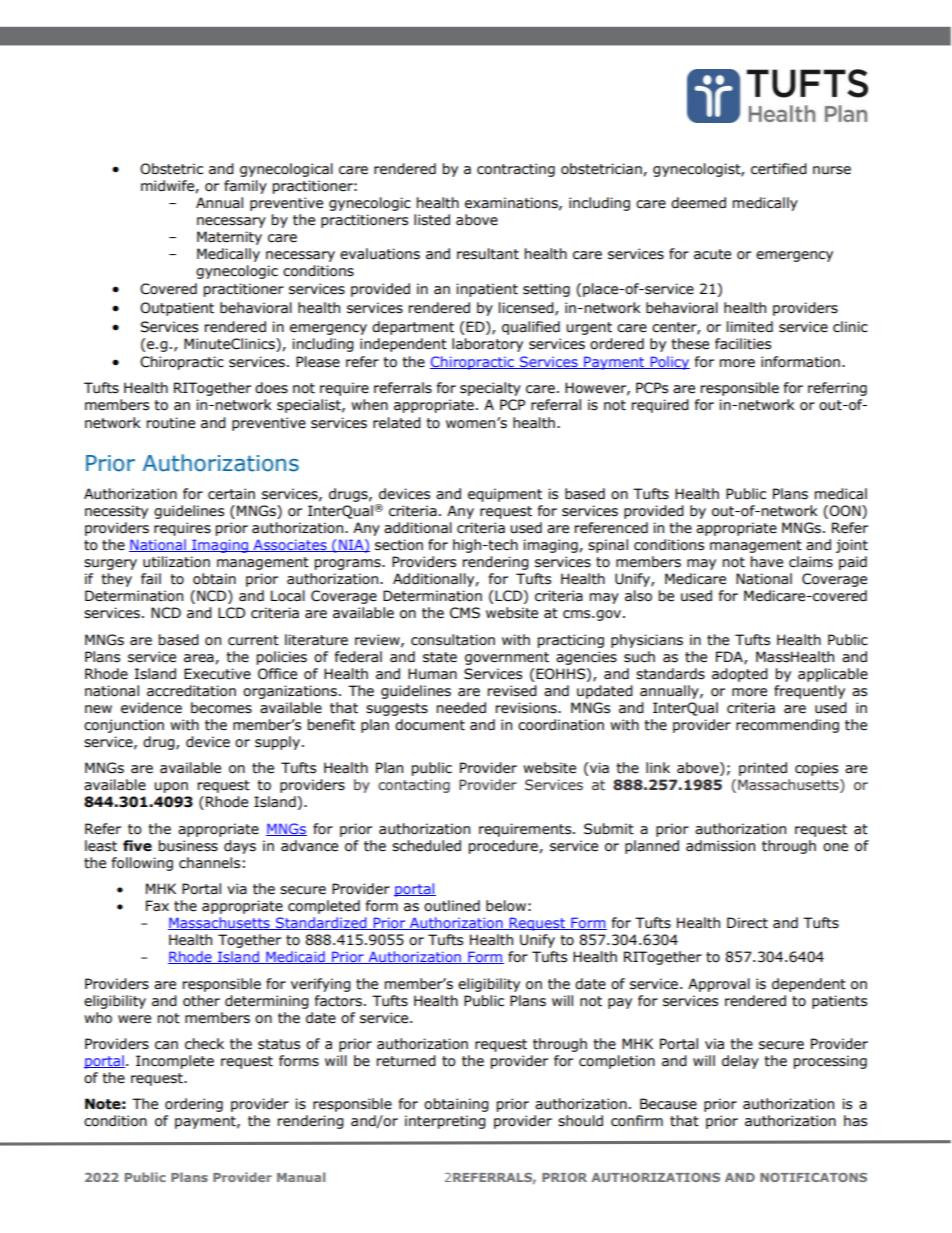 This screenshot has height=1233, width=952. I want to click on certified, so click(779, 169).
